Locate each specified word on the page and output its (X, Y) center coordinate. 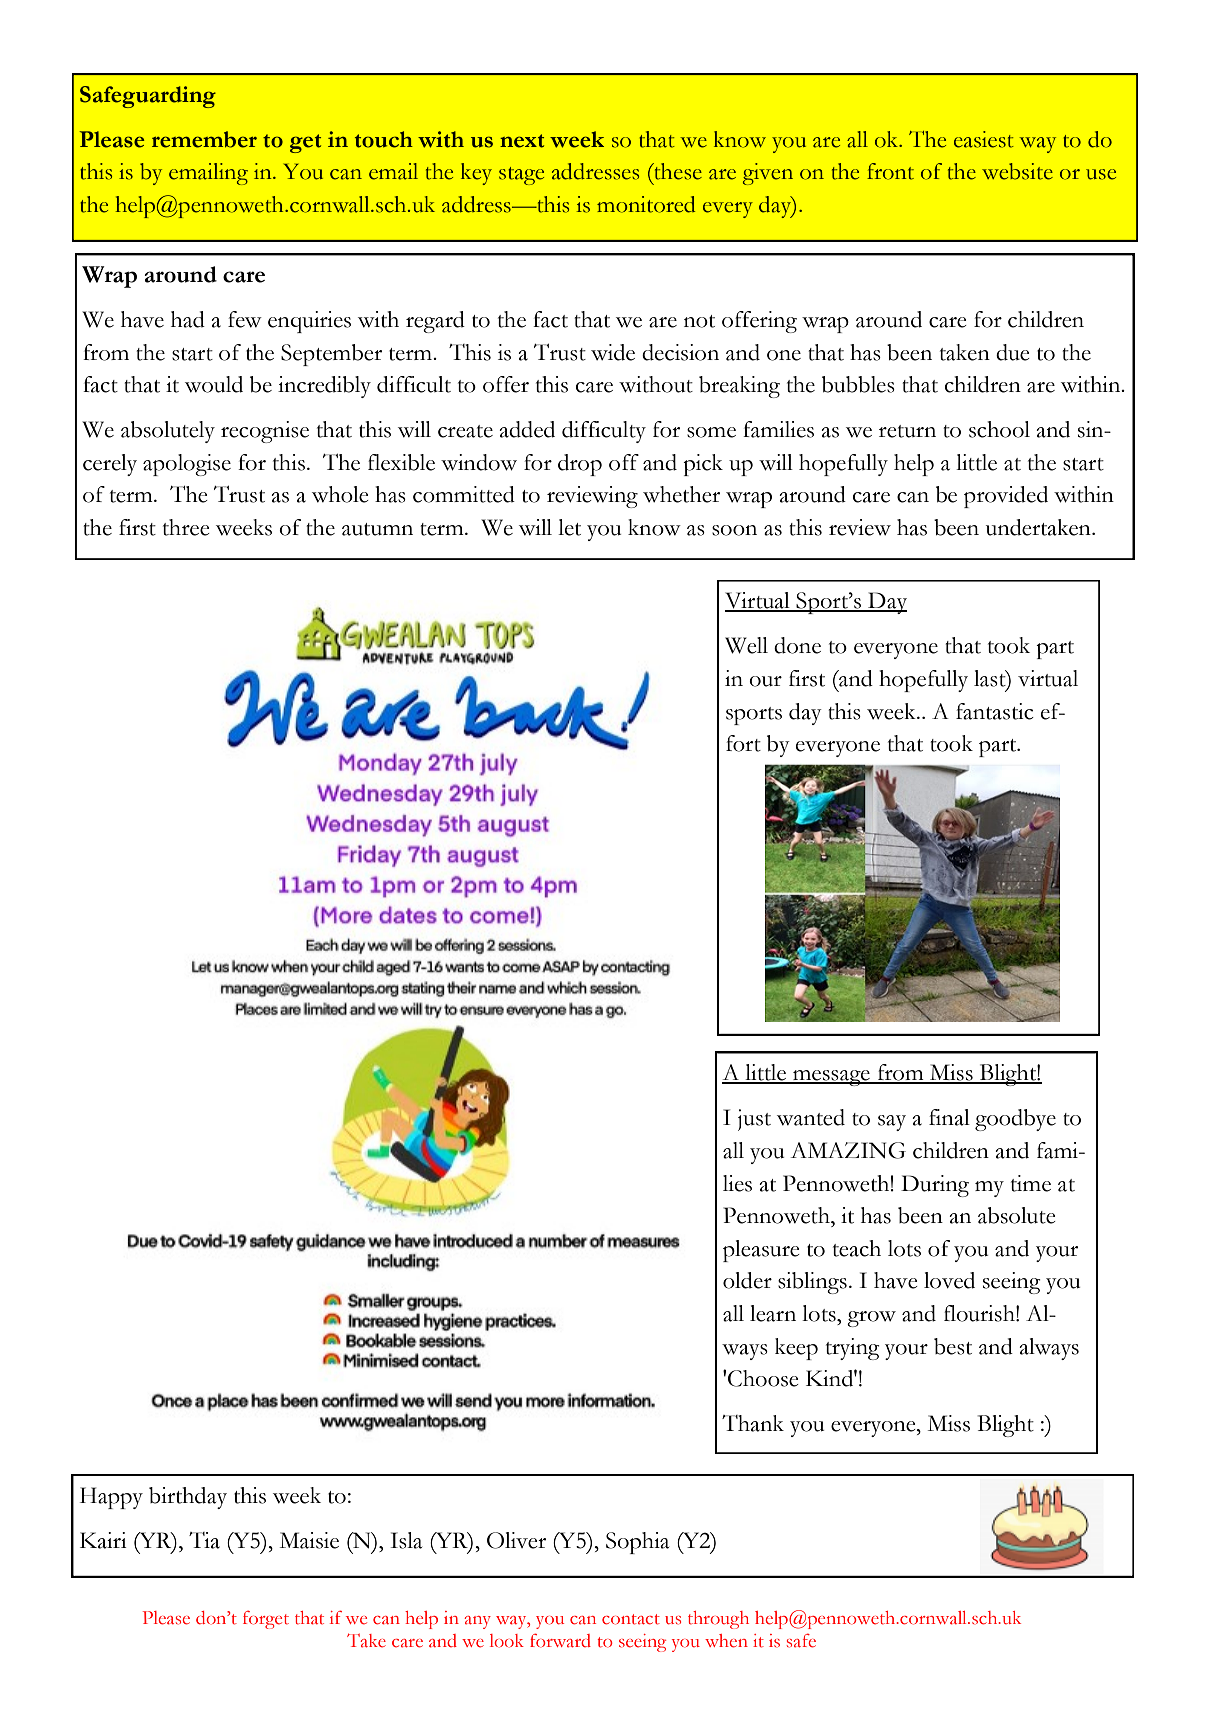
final (949, 1117)
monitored (646, 204)
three (186, 527)
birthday (188, 1498)
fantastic (995, 711)
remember (204, 139)
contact (631, 1619)
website (1017, 171)
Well (746, 645)
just (754, 1120)
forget (266, 1620)
